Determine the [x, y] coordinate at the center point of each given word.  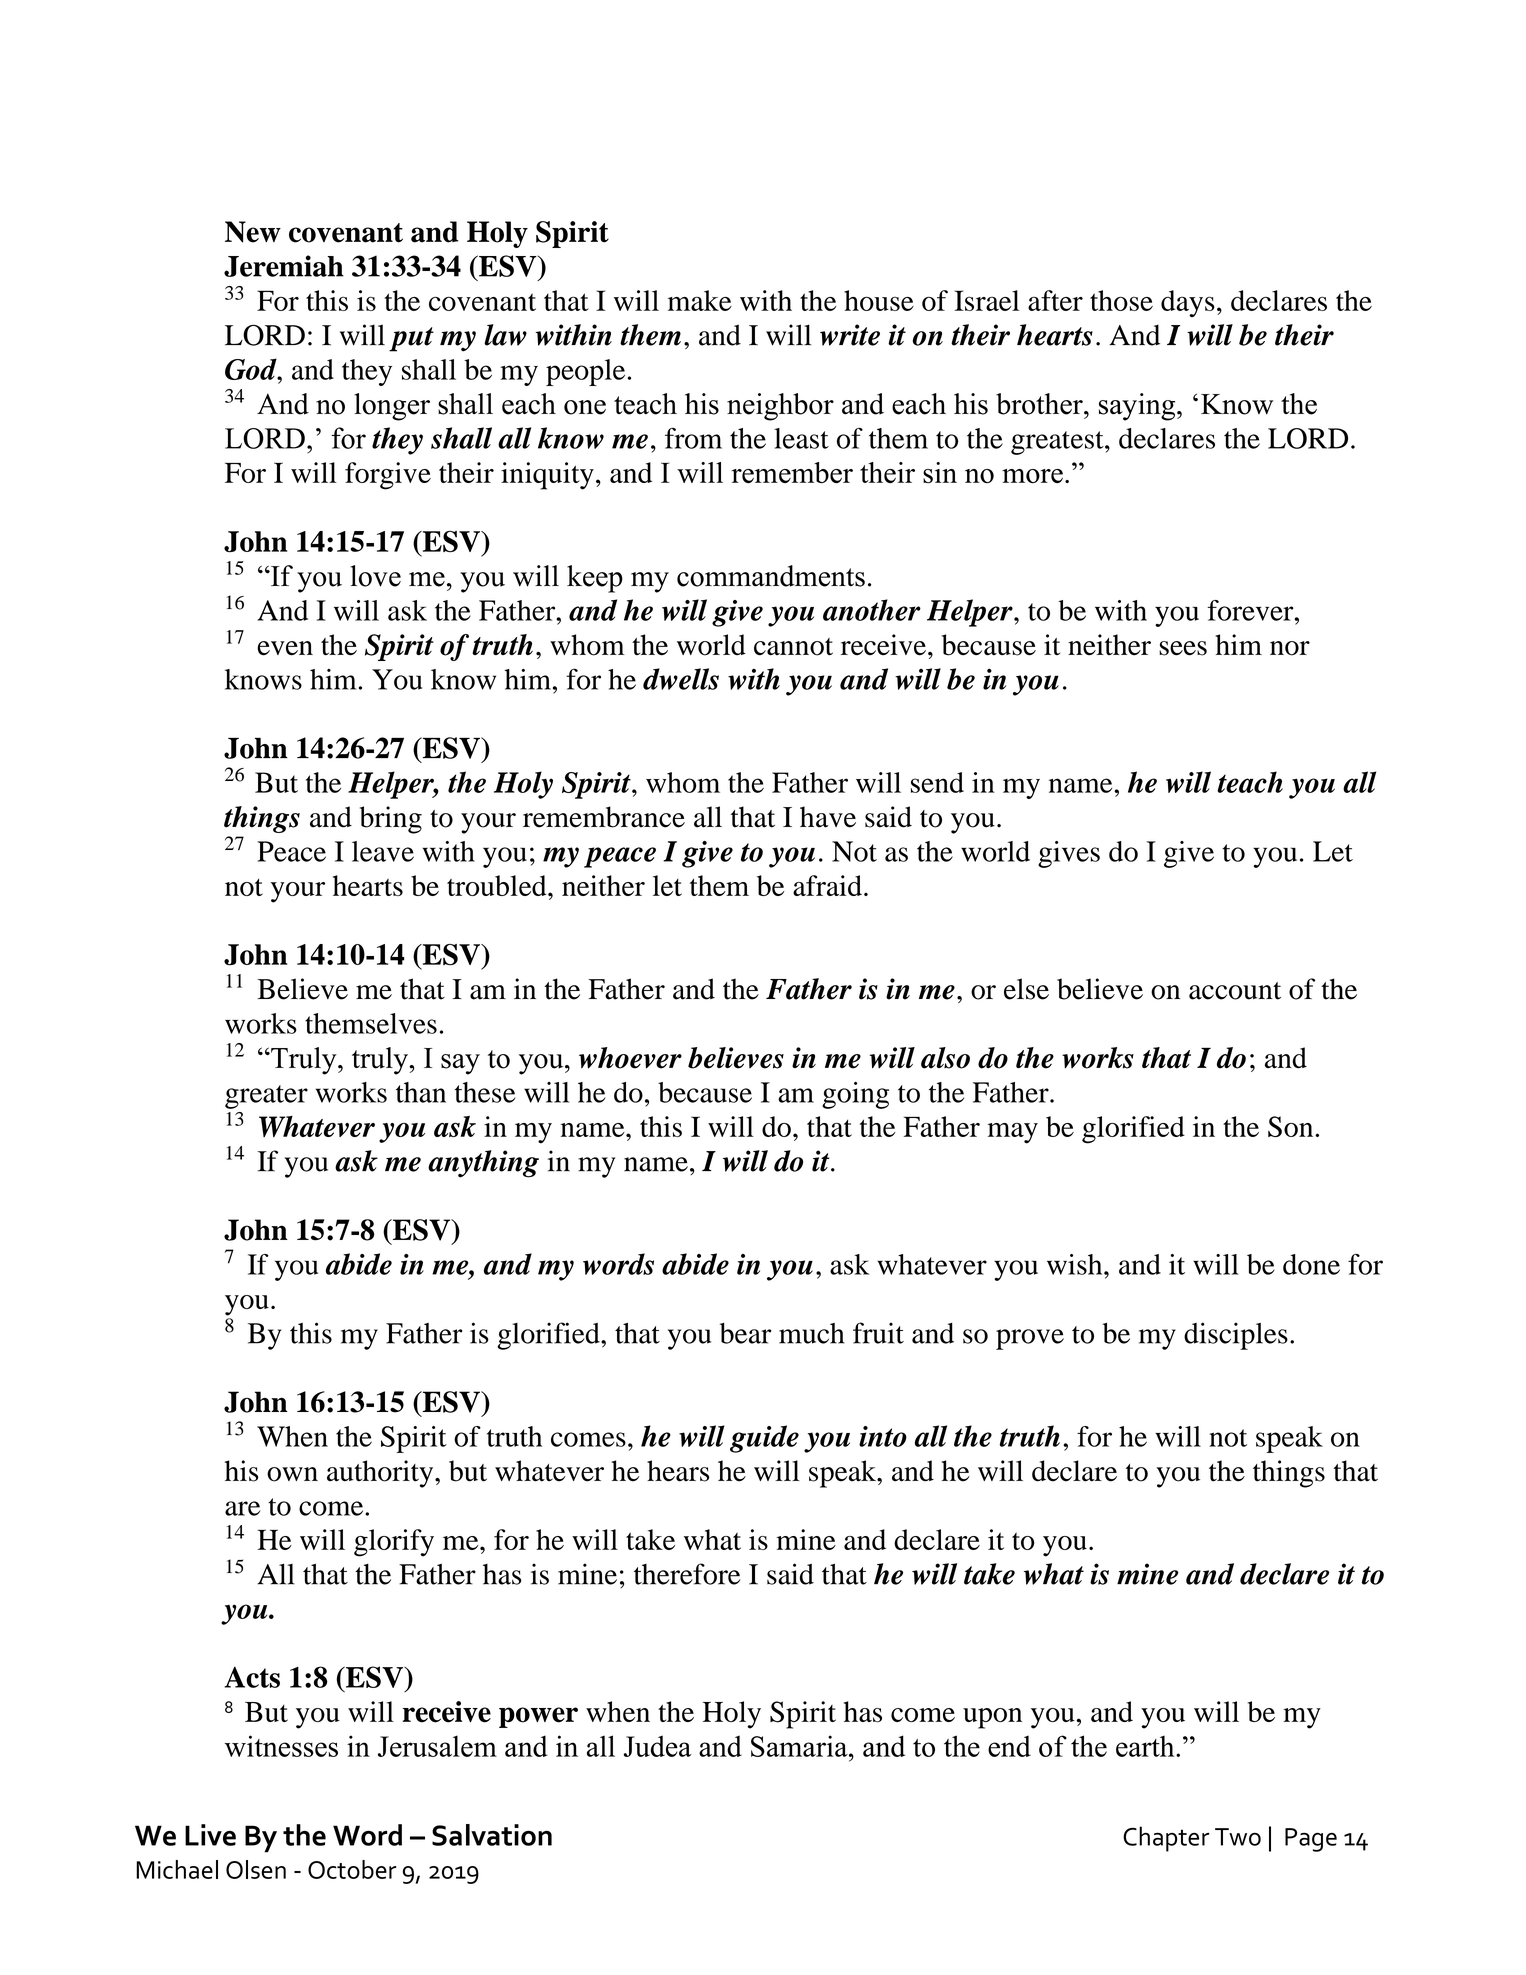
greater [266, 1097]
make [700, 300]
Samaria [800, 1746]
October [352, 1869]
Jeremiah [284, 266]
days [1188, 303]
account [1235, 991]
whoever [630, 1058]
